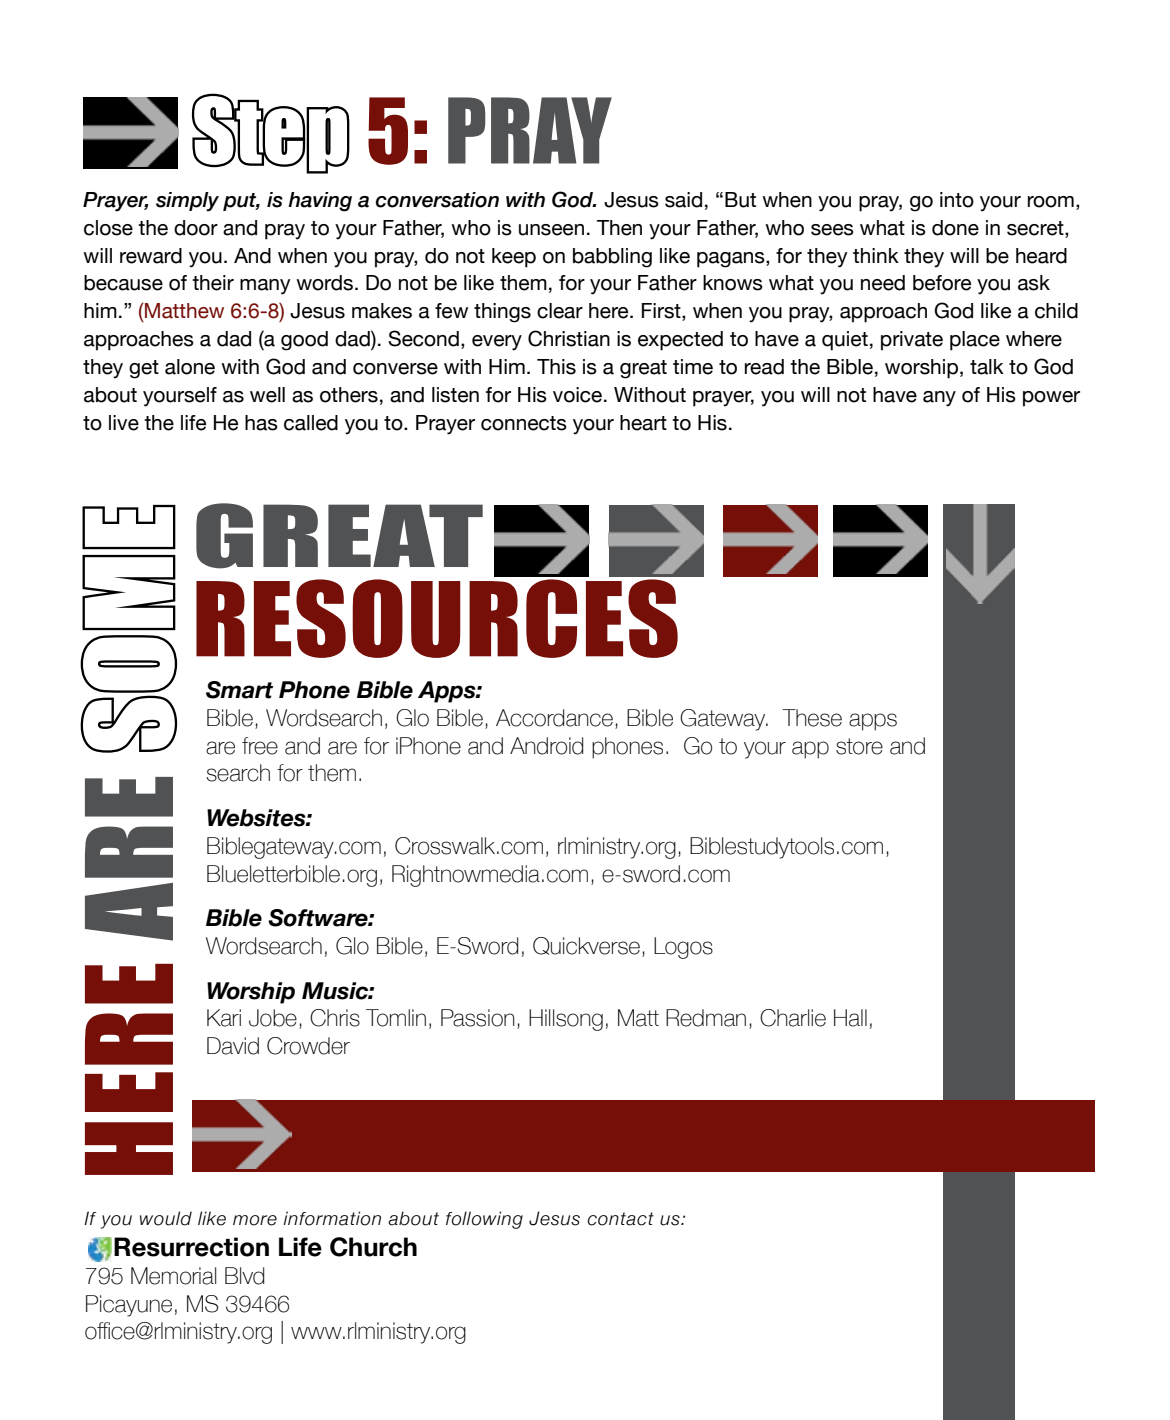 The height and width of the screenshot is (1420, 1170). Describe the element at coordinates (621, 1219) in the screenshot. I see `contact` at that location.
